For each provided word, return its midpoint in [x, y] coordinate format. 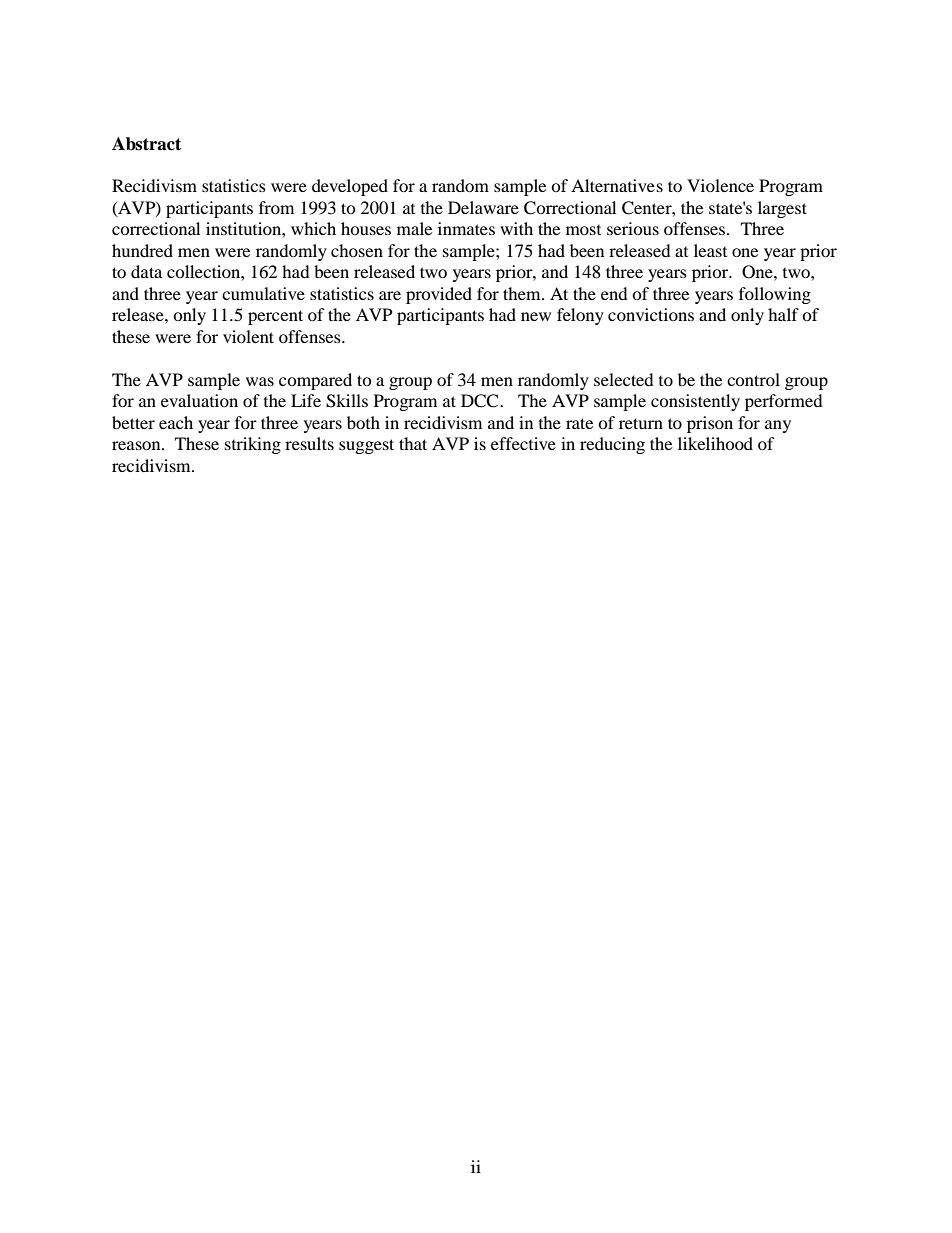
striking [253, 445]
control [753, 379]
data [146, 271]
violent [248, 336]
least [710, 250]
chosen [357, 250]
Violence [720, 185]
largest [782, 209]
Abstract [146, 144]
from [276, 207]
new [536, 316]
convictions [651, 314]
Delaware [483, 207]
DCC [481, 401]
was [260, 381]
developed [350, 187]
